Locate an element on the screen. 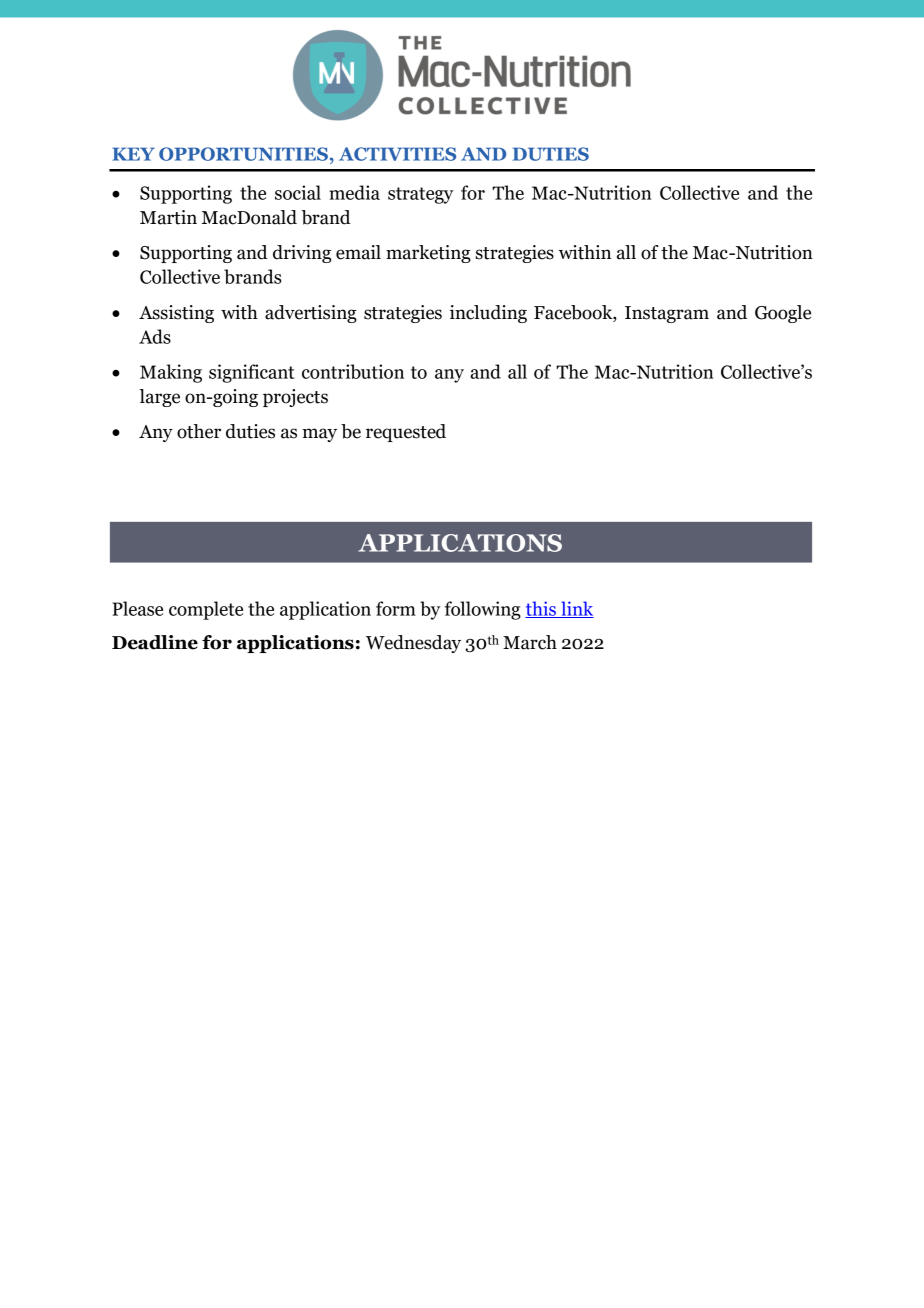 This screenshot has height=1308, width=924. ACTIVITIES is located at coordinates (397, 154).
